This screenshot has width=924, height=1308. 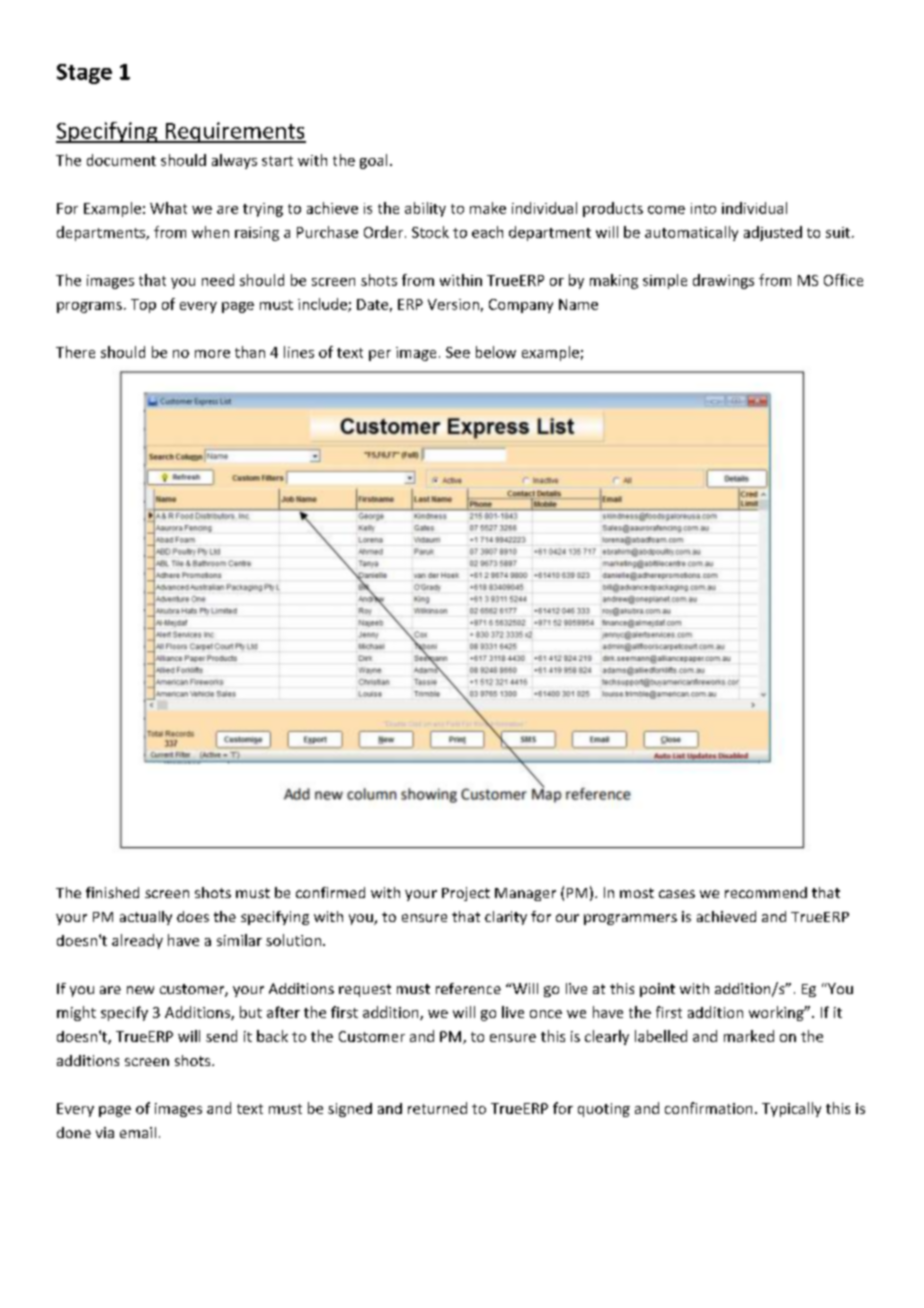 I want to click on below, so click(x=496, y=352).
